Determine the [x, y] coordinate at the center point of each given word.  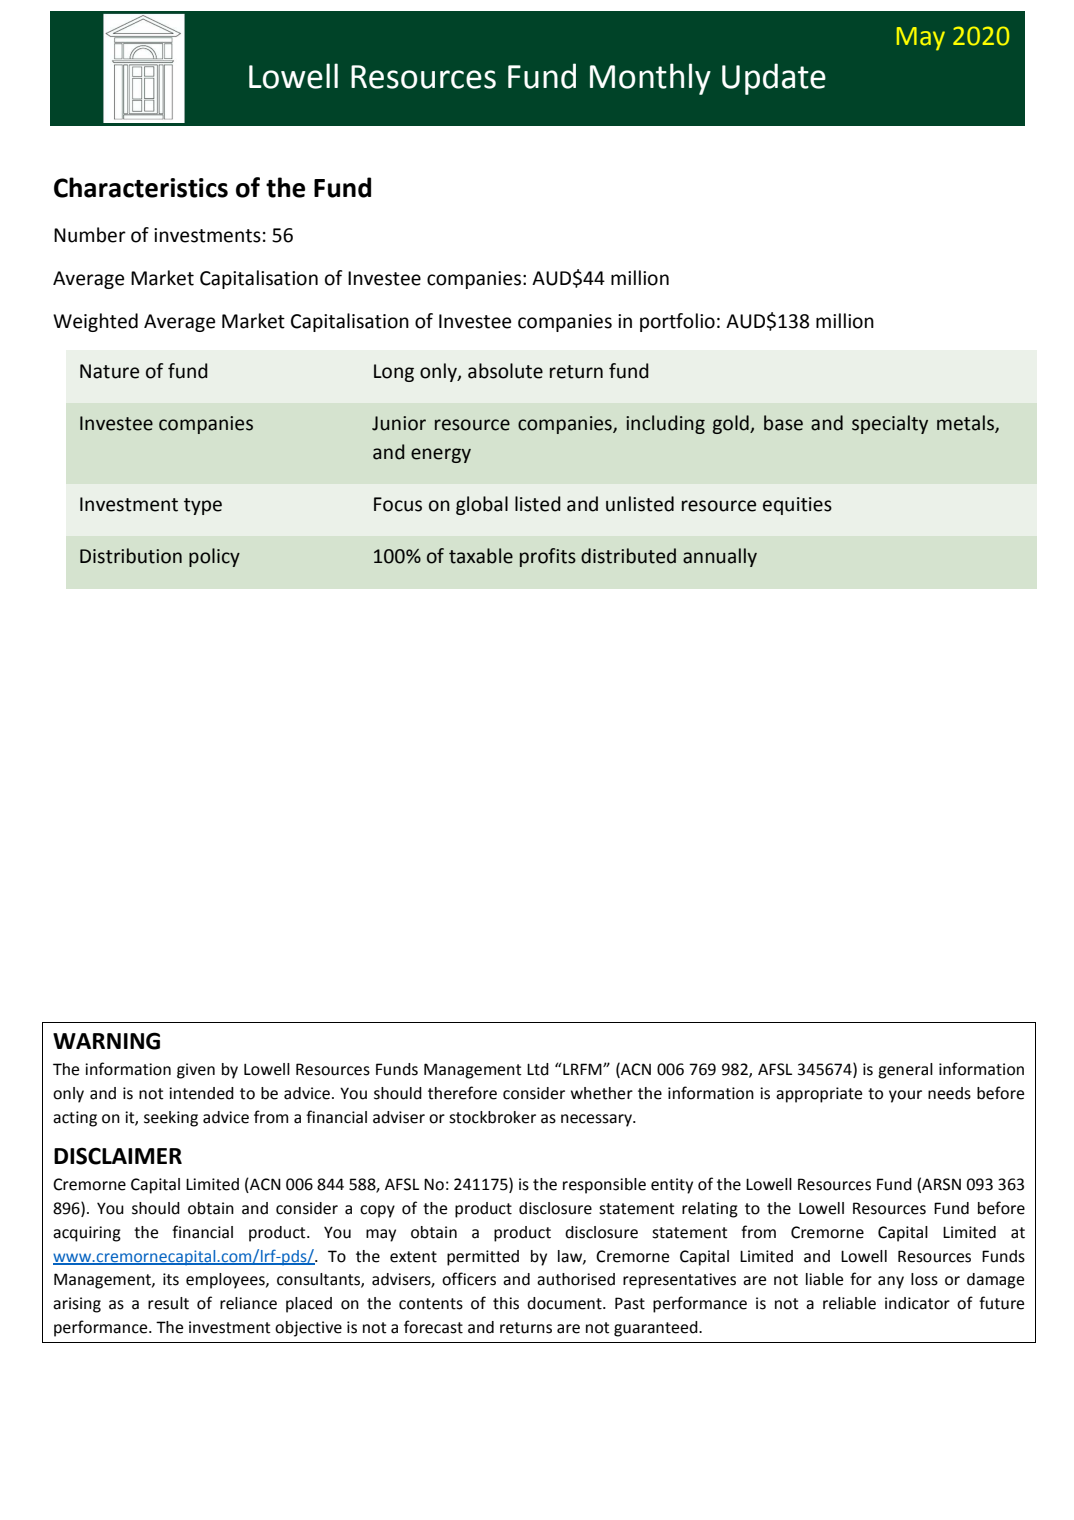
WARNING [106, 1041]
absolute [505, 371]
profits [548, 557]
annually [720, 557]
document [565, 1303]
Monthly [650, 79]
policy [214, 557]
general [905, 1071]
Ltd [538, 1069]
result [168, 1303]
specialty [890, 424]
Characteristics [141, 187]
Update [774, 79]
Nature [109, 371]
